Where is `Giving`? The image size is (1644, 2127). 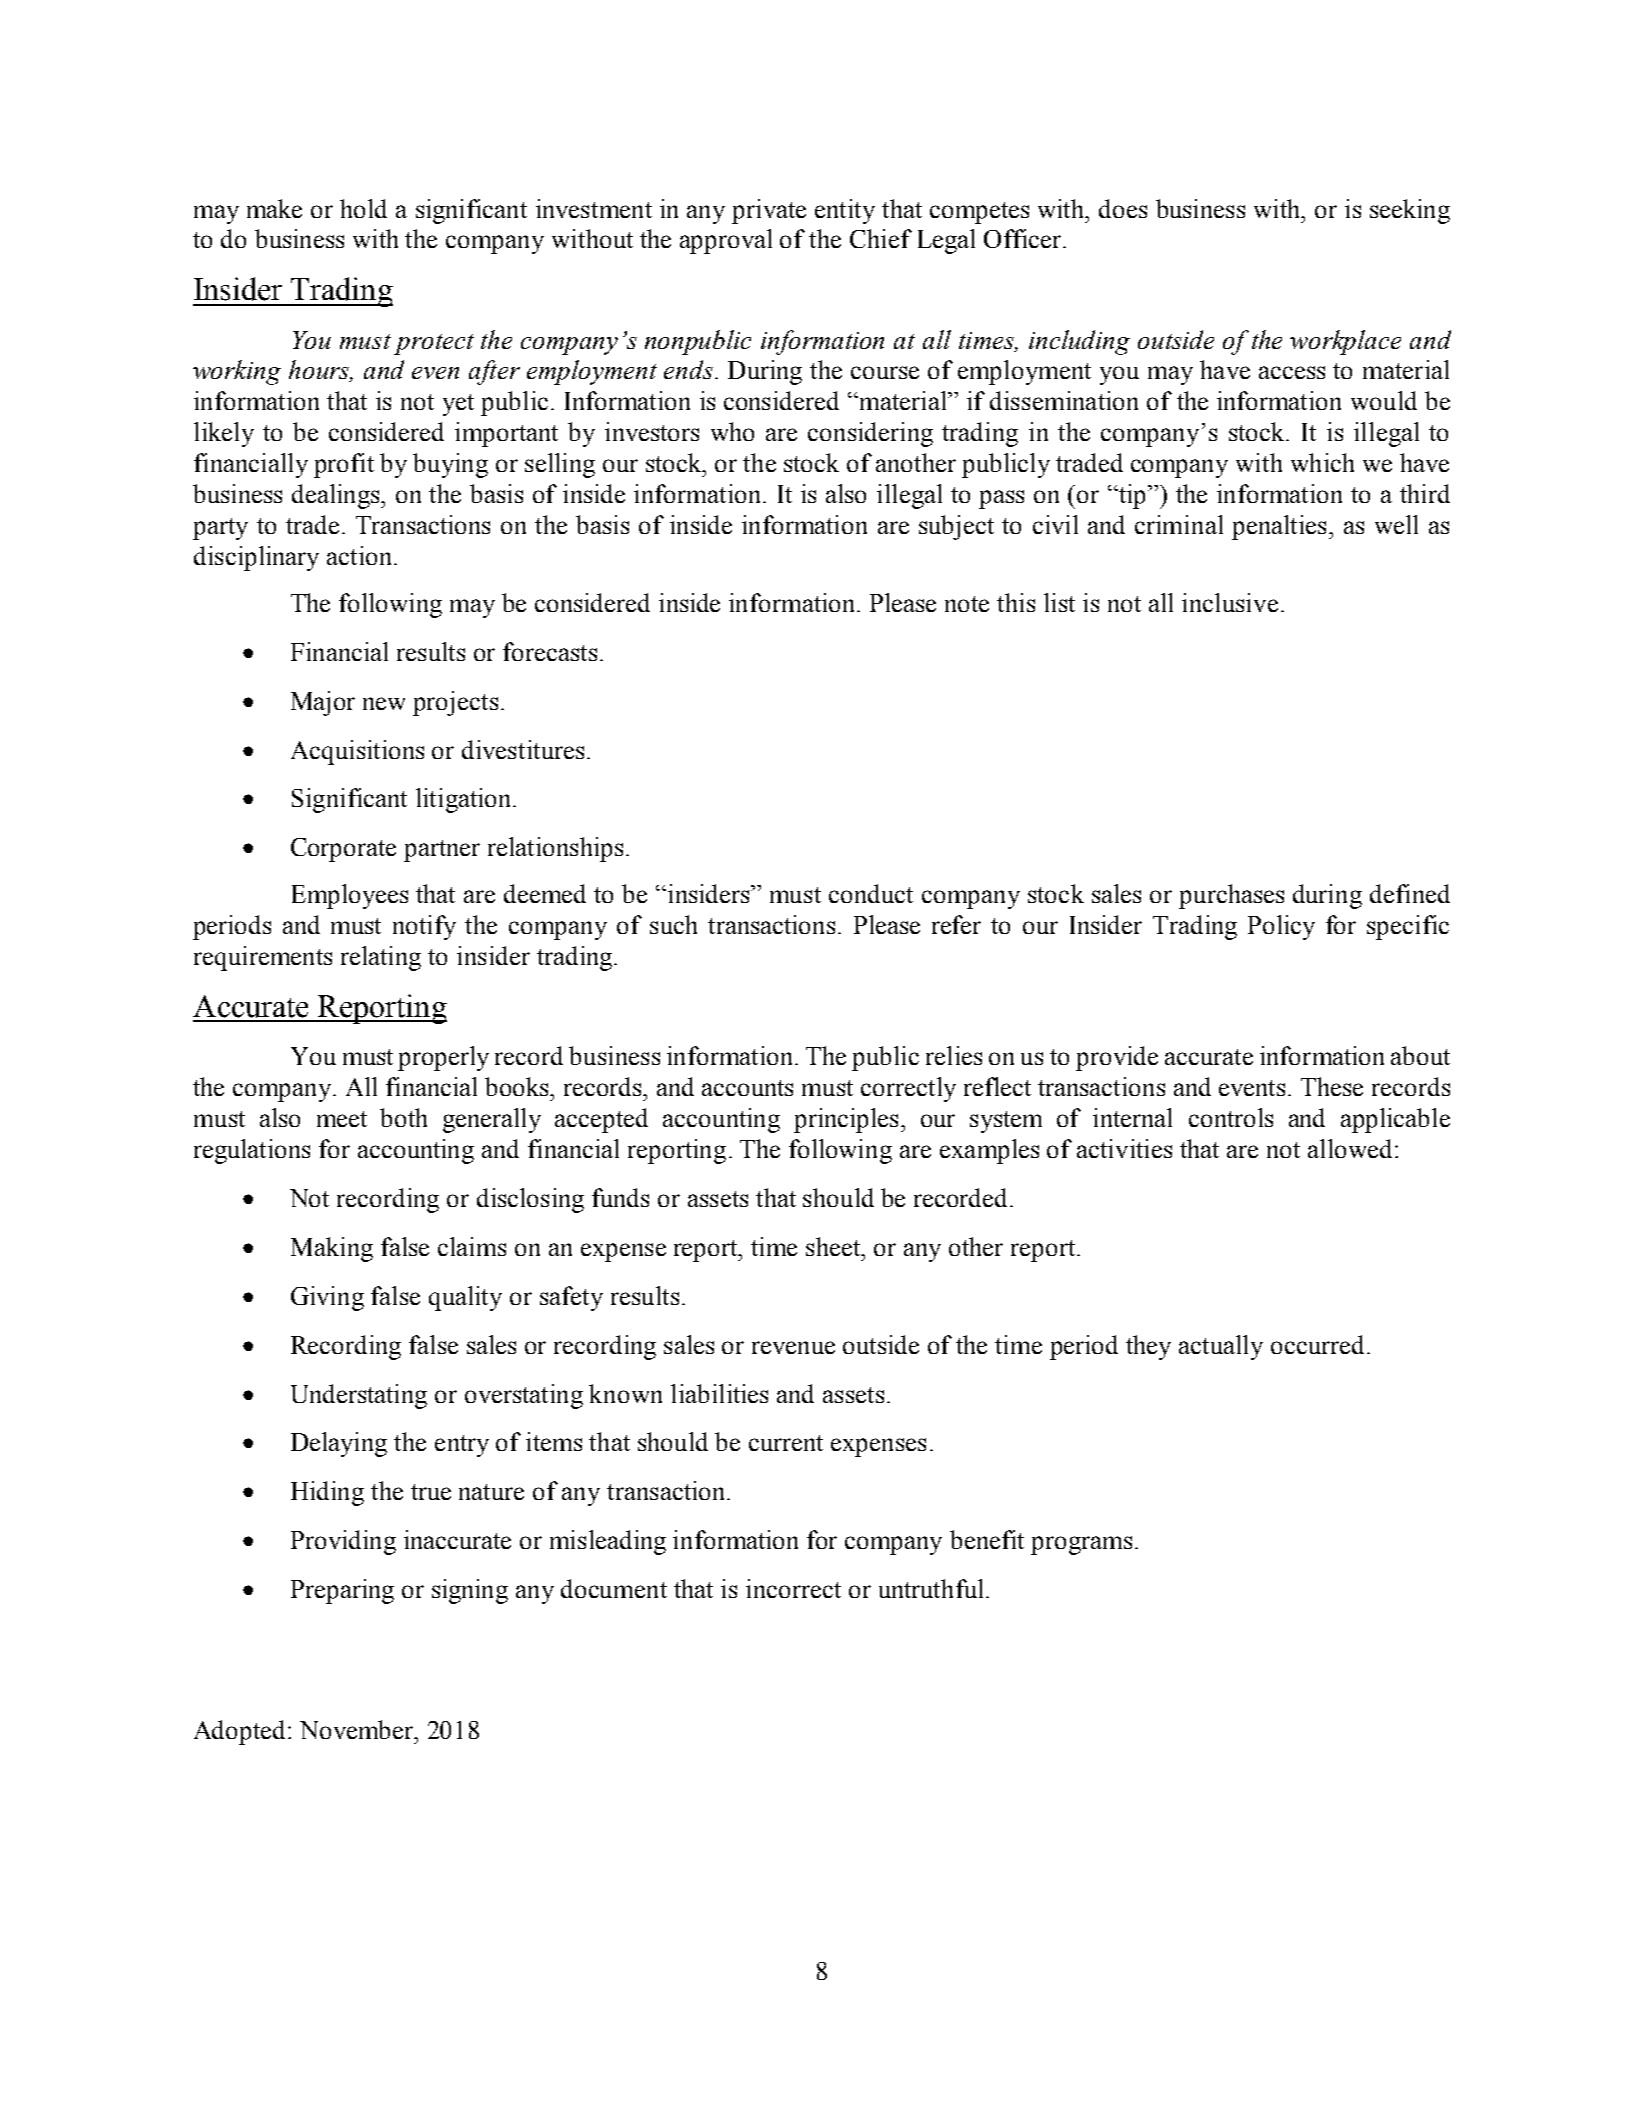 Giving is located at coordinates (327, 1298).
